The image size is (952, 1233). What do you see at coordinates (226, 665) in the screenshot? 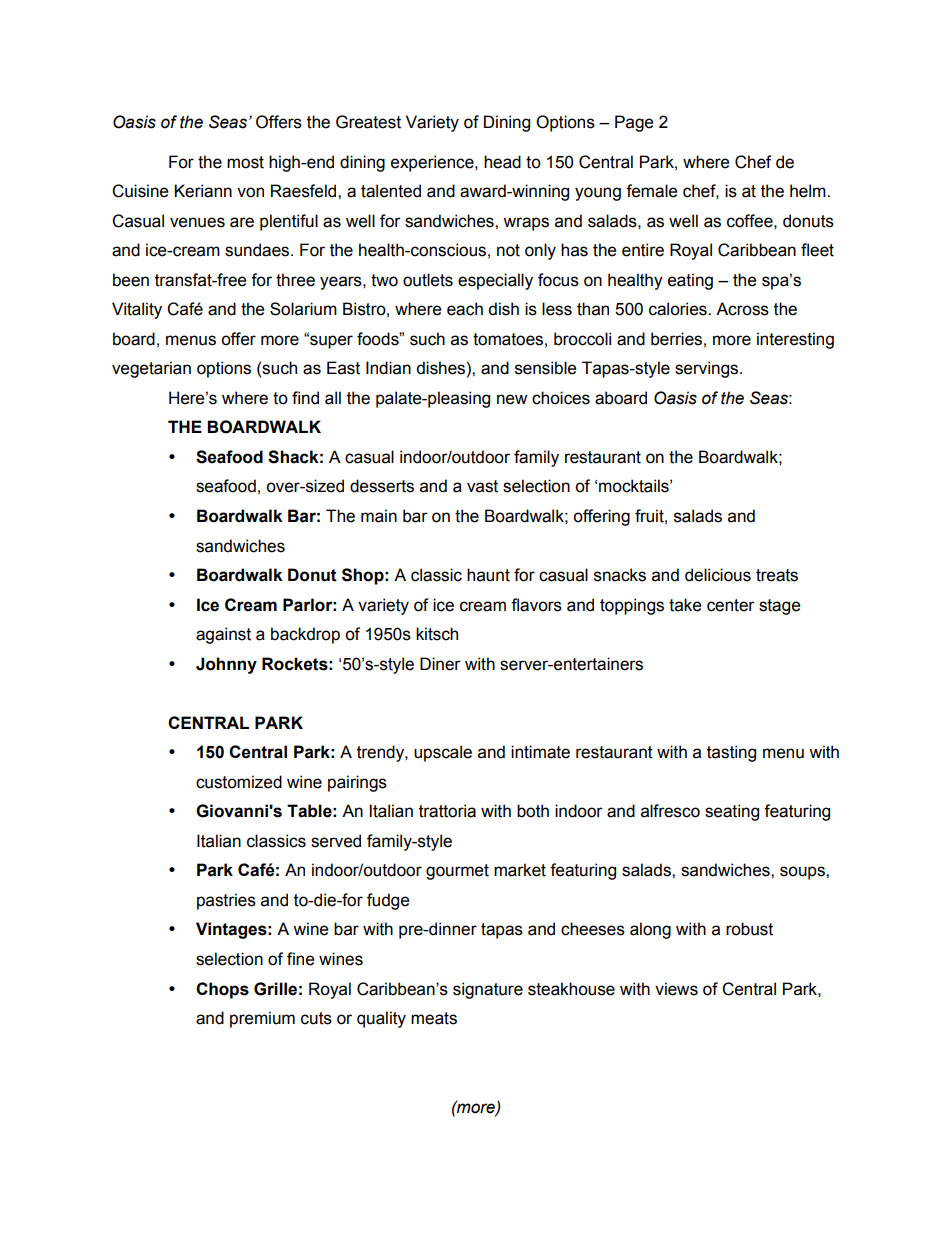
I see `Johnny` at bounding box center [226, 665].
